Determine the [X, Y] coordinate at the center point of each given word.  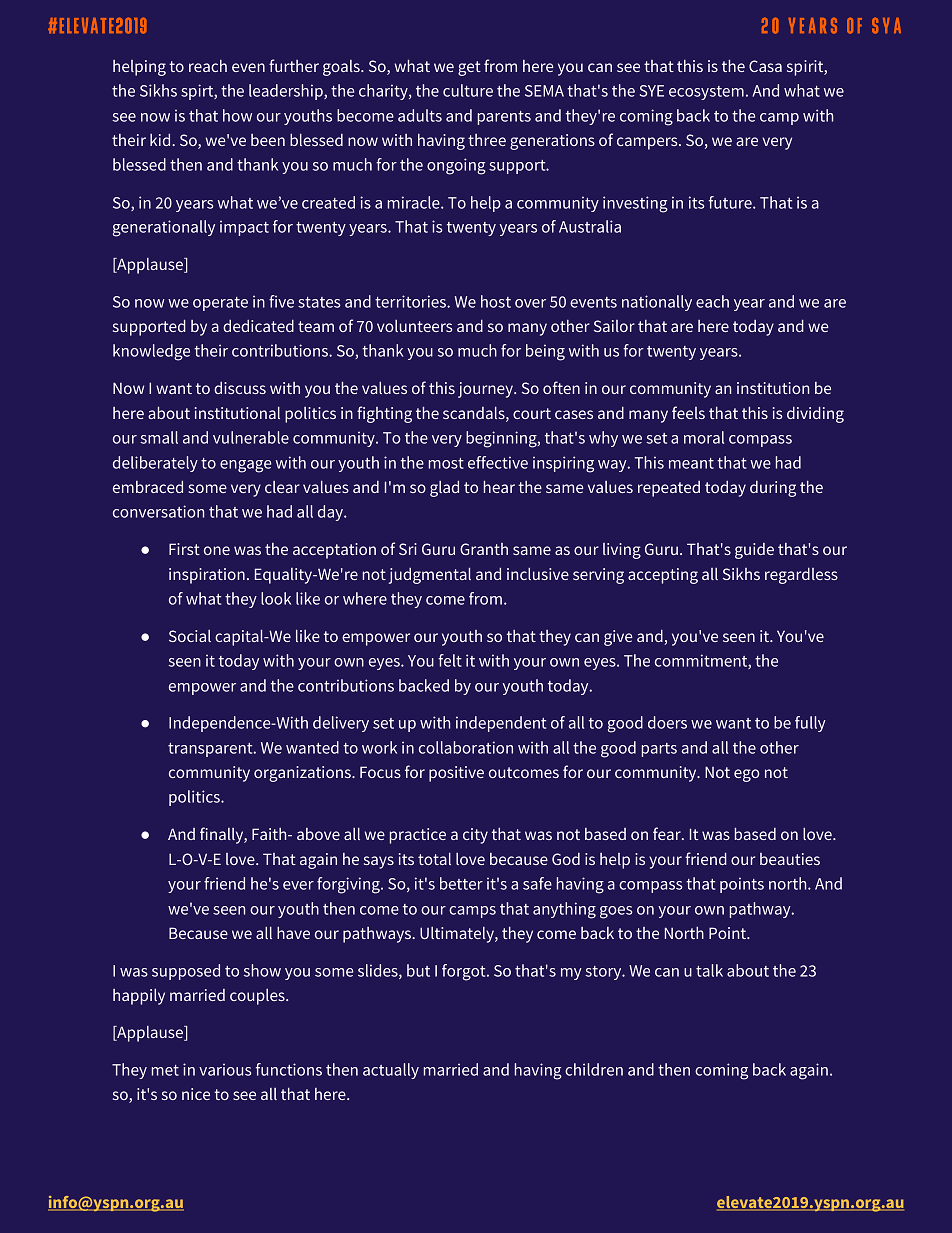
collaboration [466, 747]
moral [704, 437]
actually [391, 1071]
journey [486, 390]
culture [468, 90]
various [225, 1070]
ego [747, 775]
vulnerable [251, 437]
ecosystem [706, 93]
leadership [287, 92]
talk [709, 970]
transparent [211, 750]
